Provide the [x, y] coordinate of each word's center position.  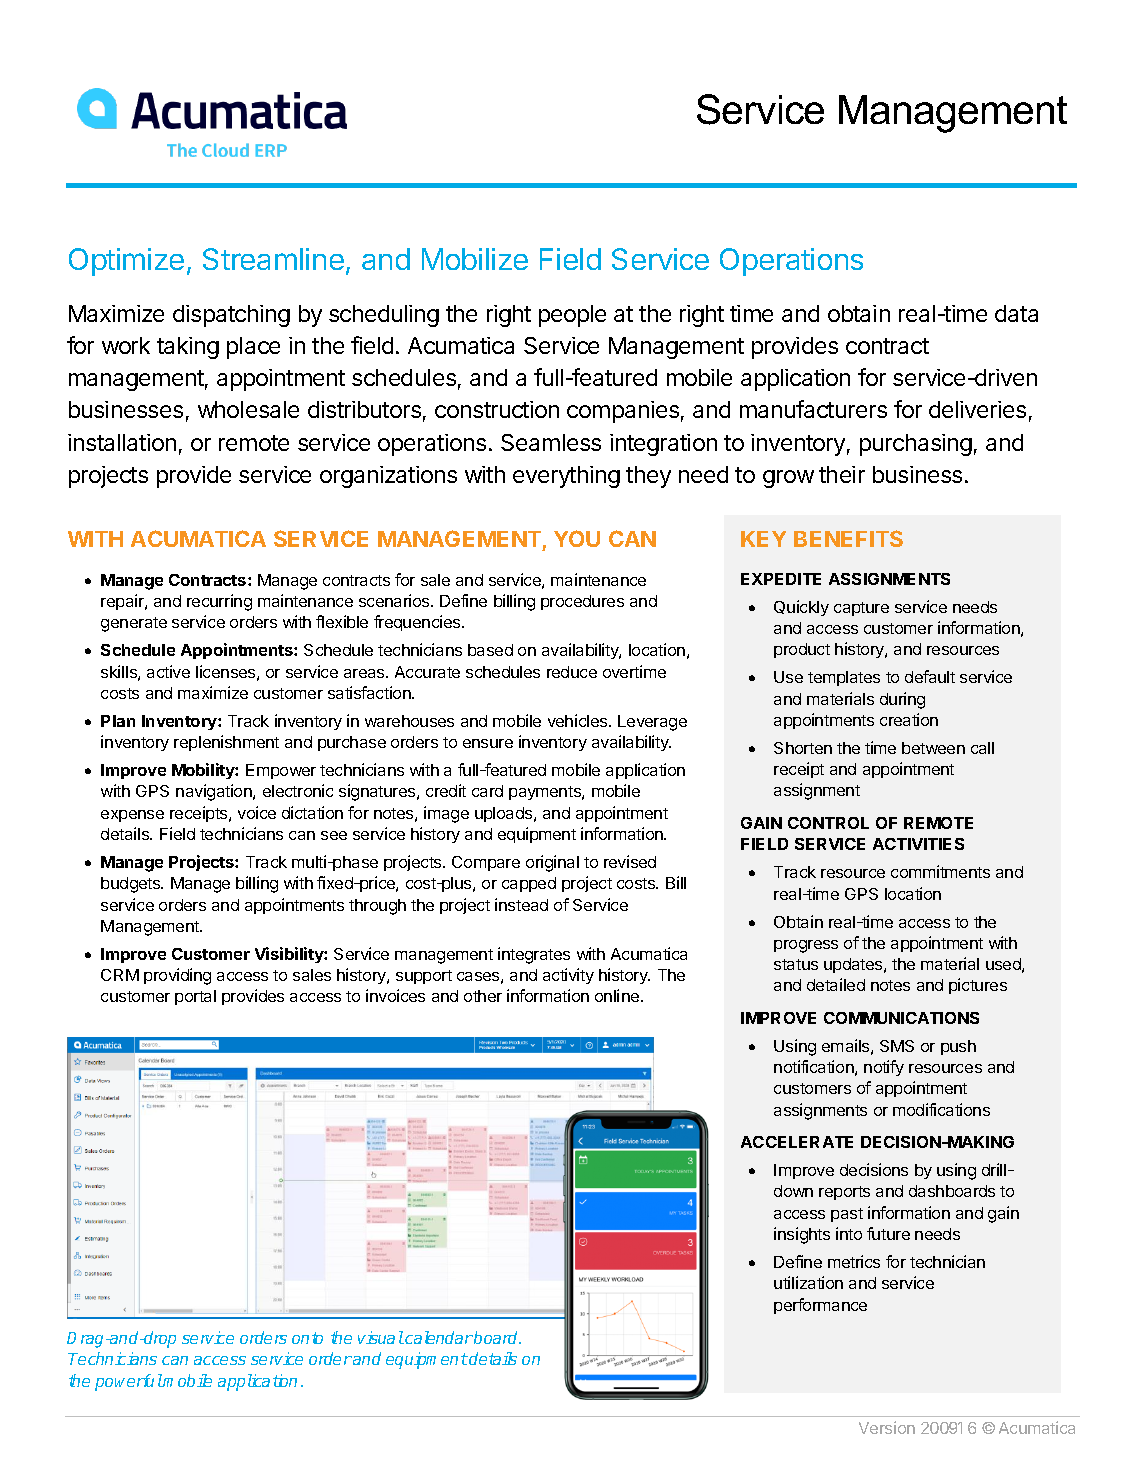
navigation [215, 792]
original [552, 863]
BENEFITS [848, 538]
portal [195, 997]
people [572, 316]
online [618, 995]
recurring [219, 602]
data [1016, 313]
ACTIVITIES [918, 844]
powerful [129, 1382]
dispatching [231, 316]
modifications [941, 1109]
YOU [577, 538]
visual [381, 1337]
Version [887, 1427]
